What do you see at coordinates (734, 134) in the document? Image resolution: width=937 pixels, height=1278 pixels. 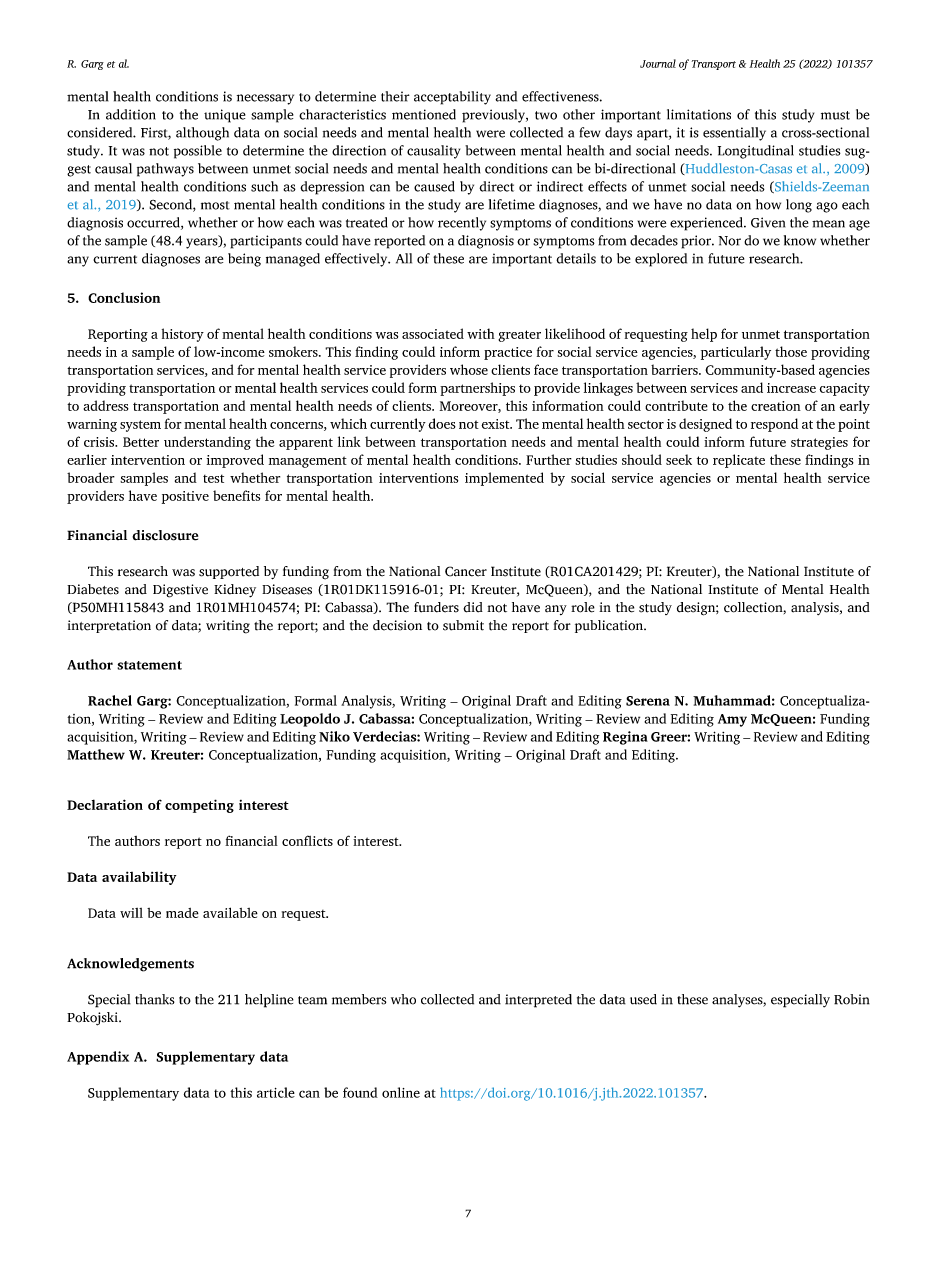 I see `essentially` at bounding box center [734, 134].
